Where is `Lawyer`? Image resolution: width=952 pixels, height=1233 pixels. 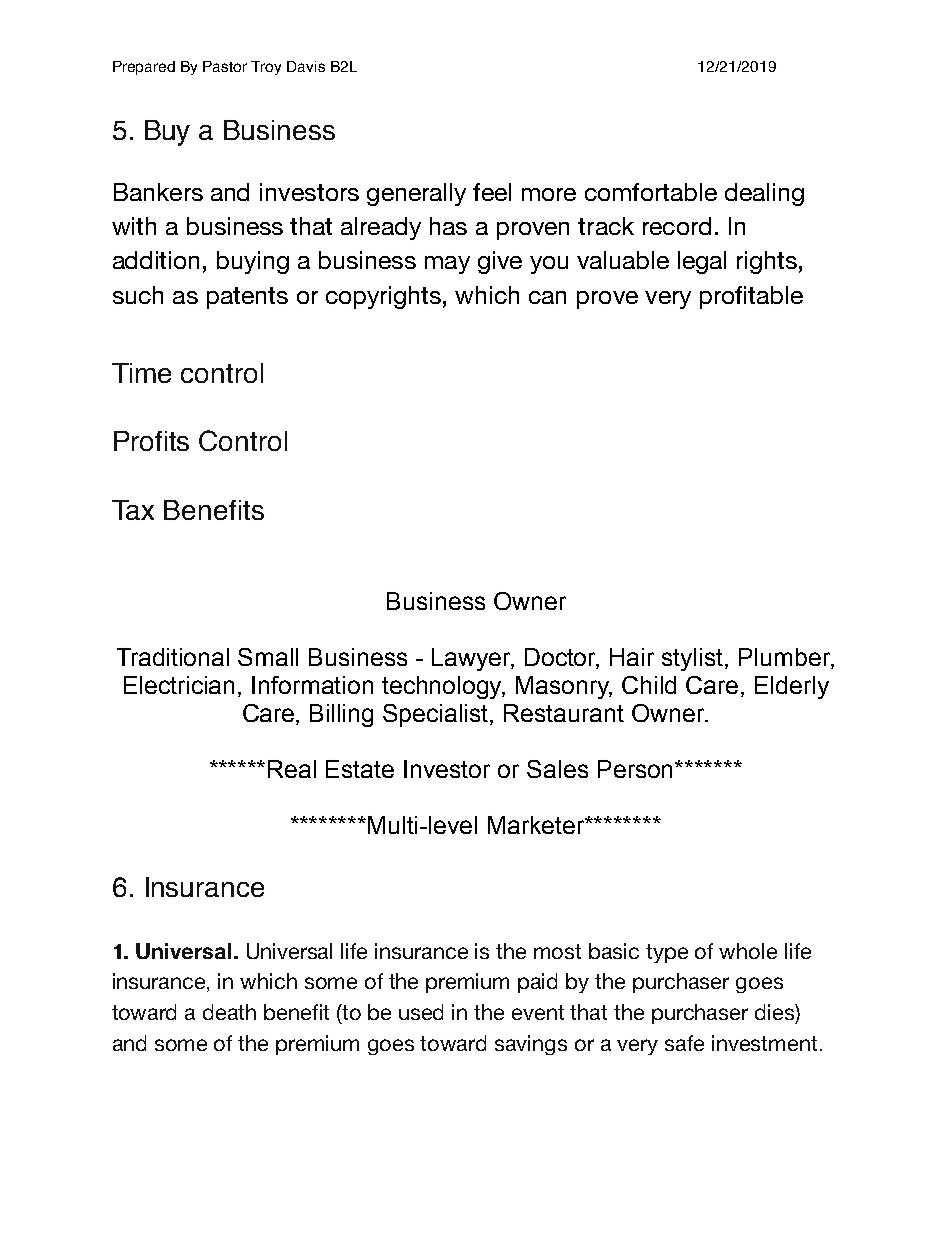
Lawyer is located at coordinates (473, 659).
